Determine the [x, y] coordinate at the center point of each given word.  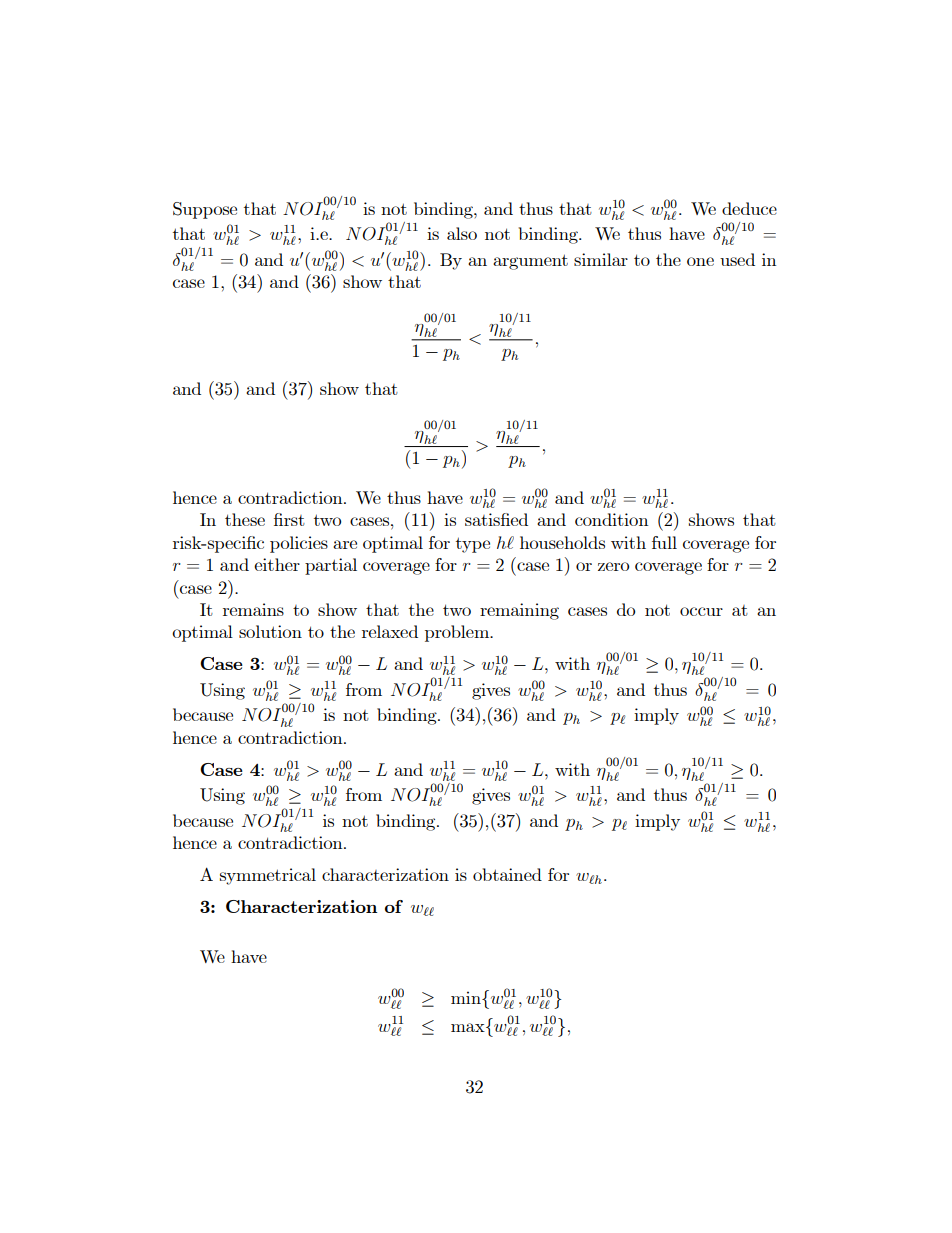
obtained [507, 874]
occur [701, 611]
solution [270, 631]
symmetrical [268, 876]
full [664, 542]
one [700, 261]
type [473, 545]
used [737, 259]
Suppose [205, 210]
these [245, 519]
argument [530, 262]
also [462, 233]
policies [299, 544]
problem [458, 633]
